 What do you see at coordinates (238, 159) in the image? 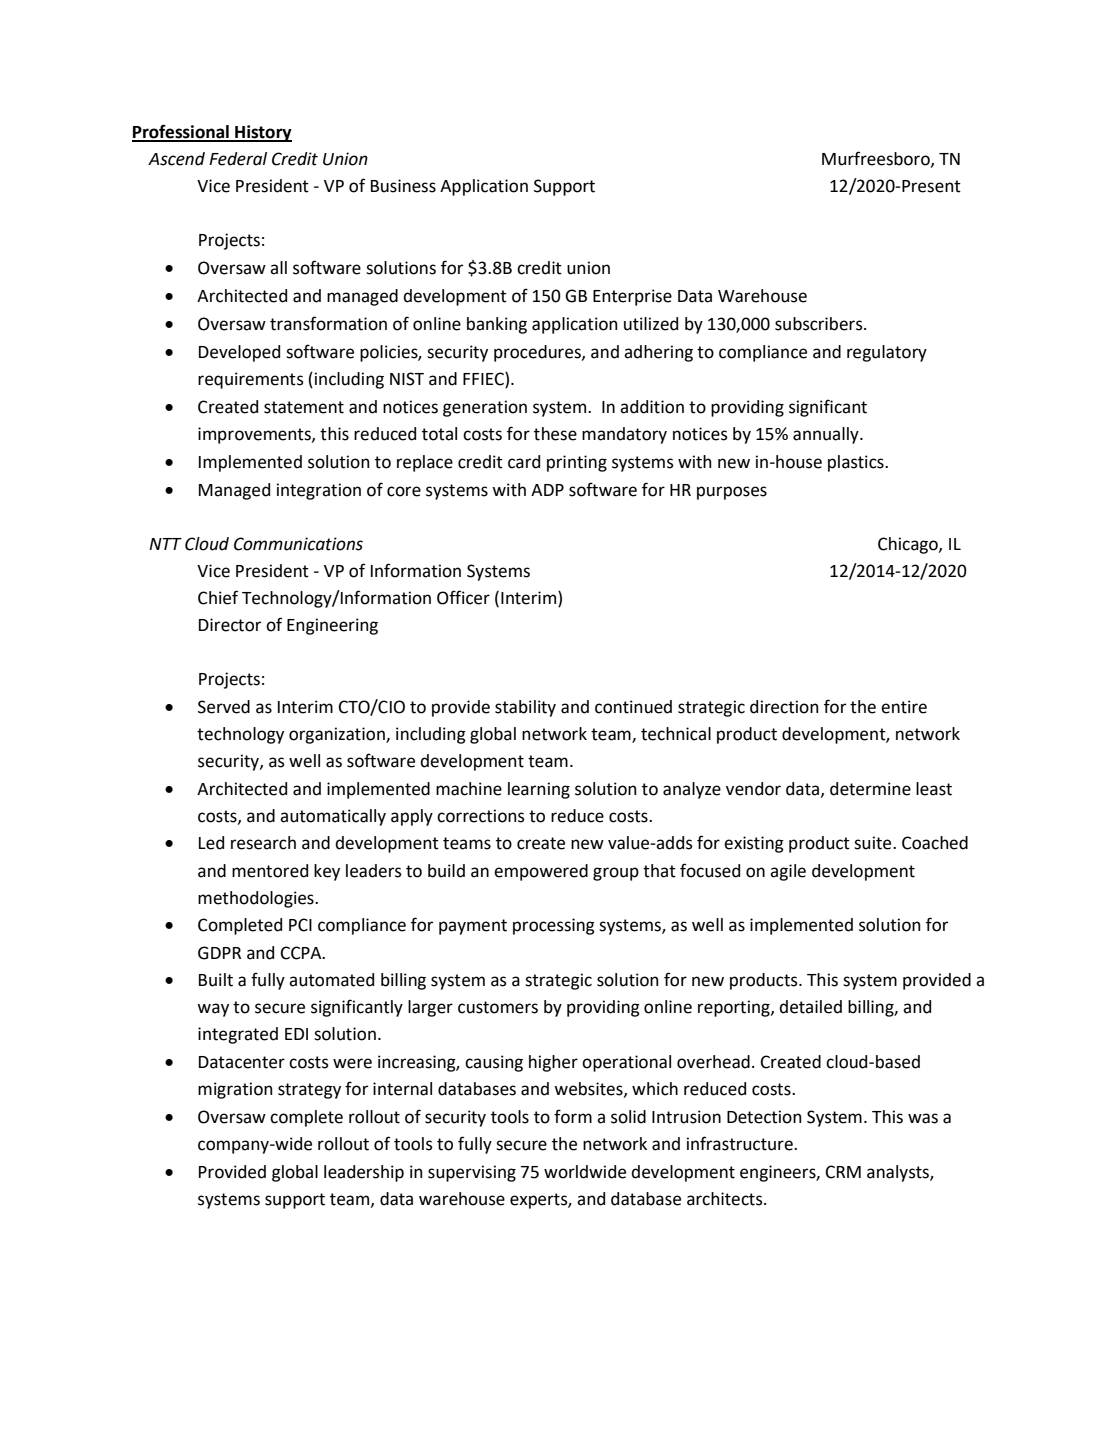
I see `Federal` at bounding box center [238, 159].
